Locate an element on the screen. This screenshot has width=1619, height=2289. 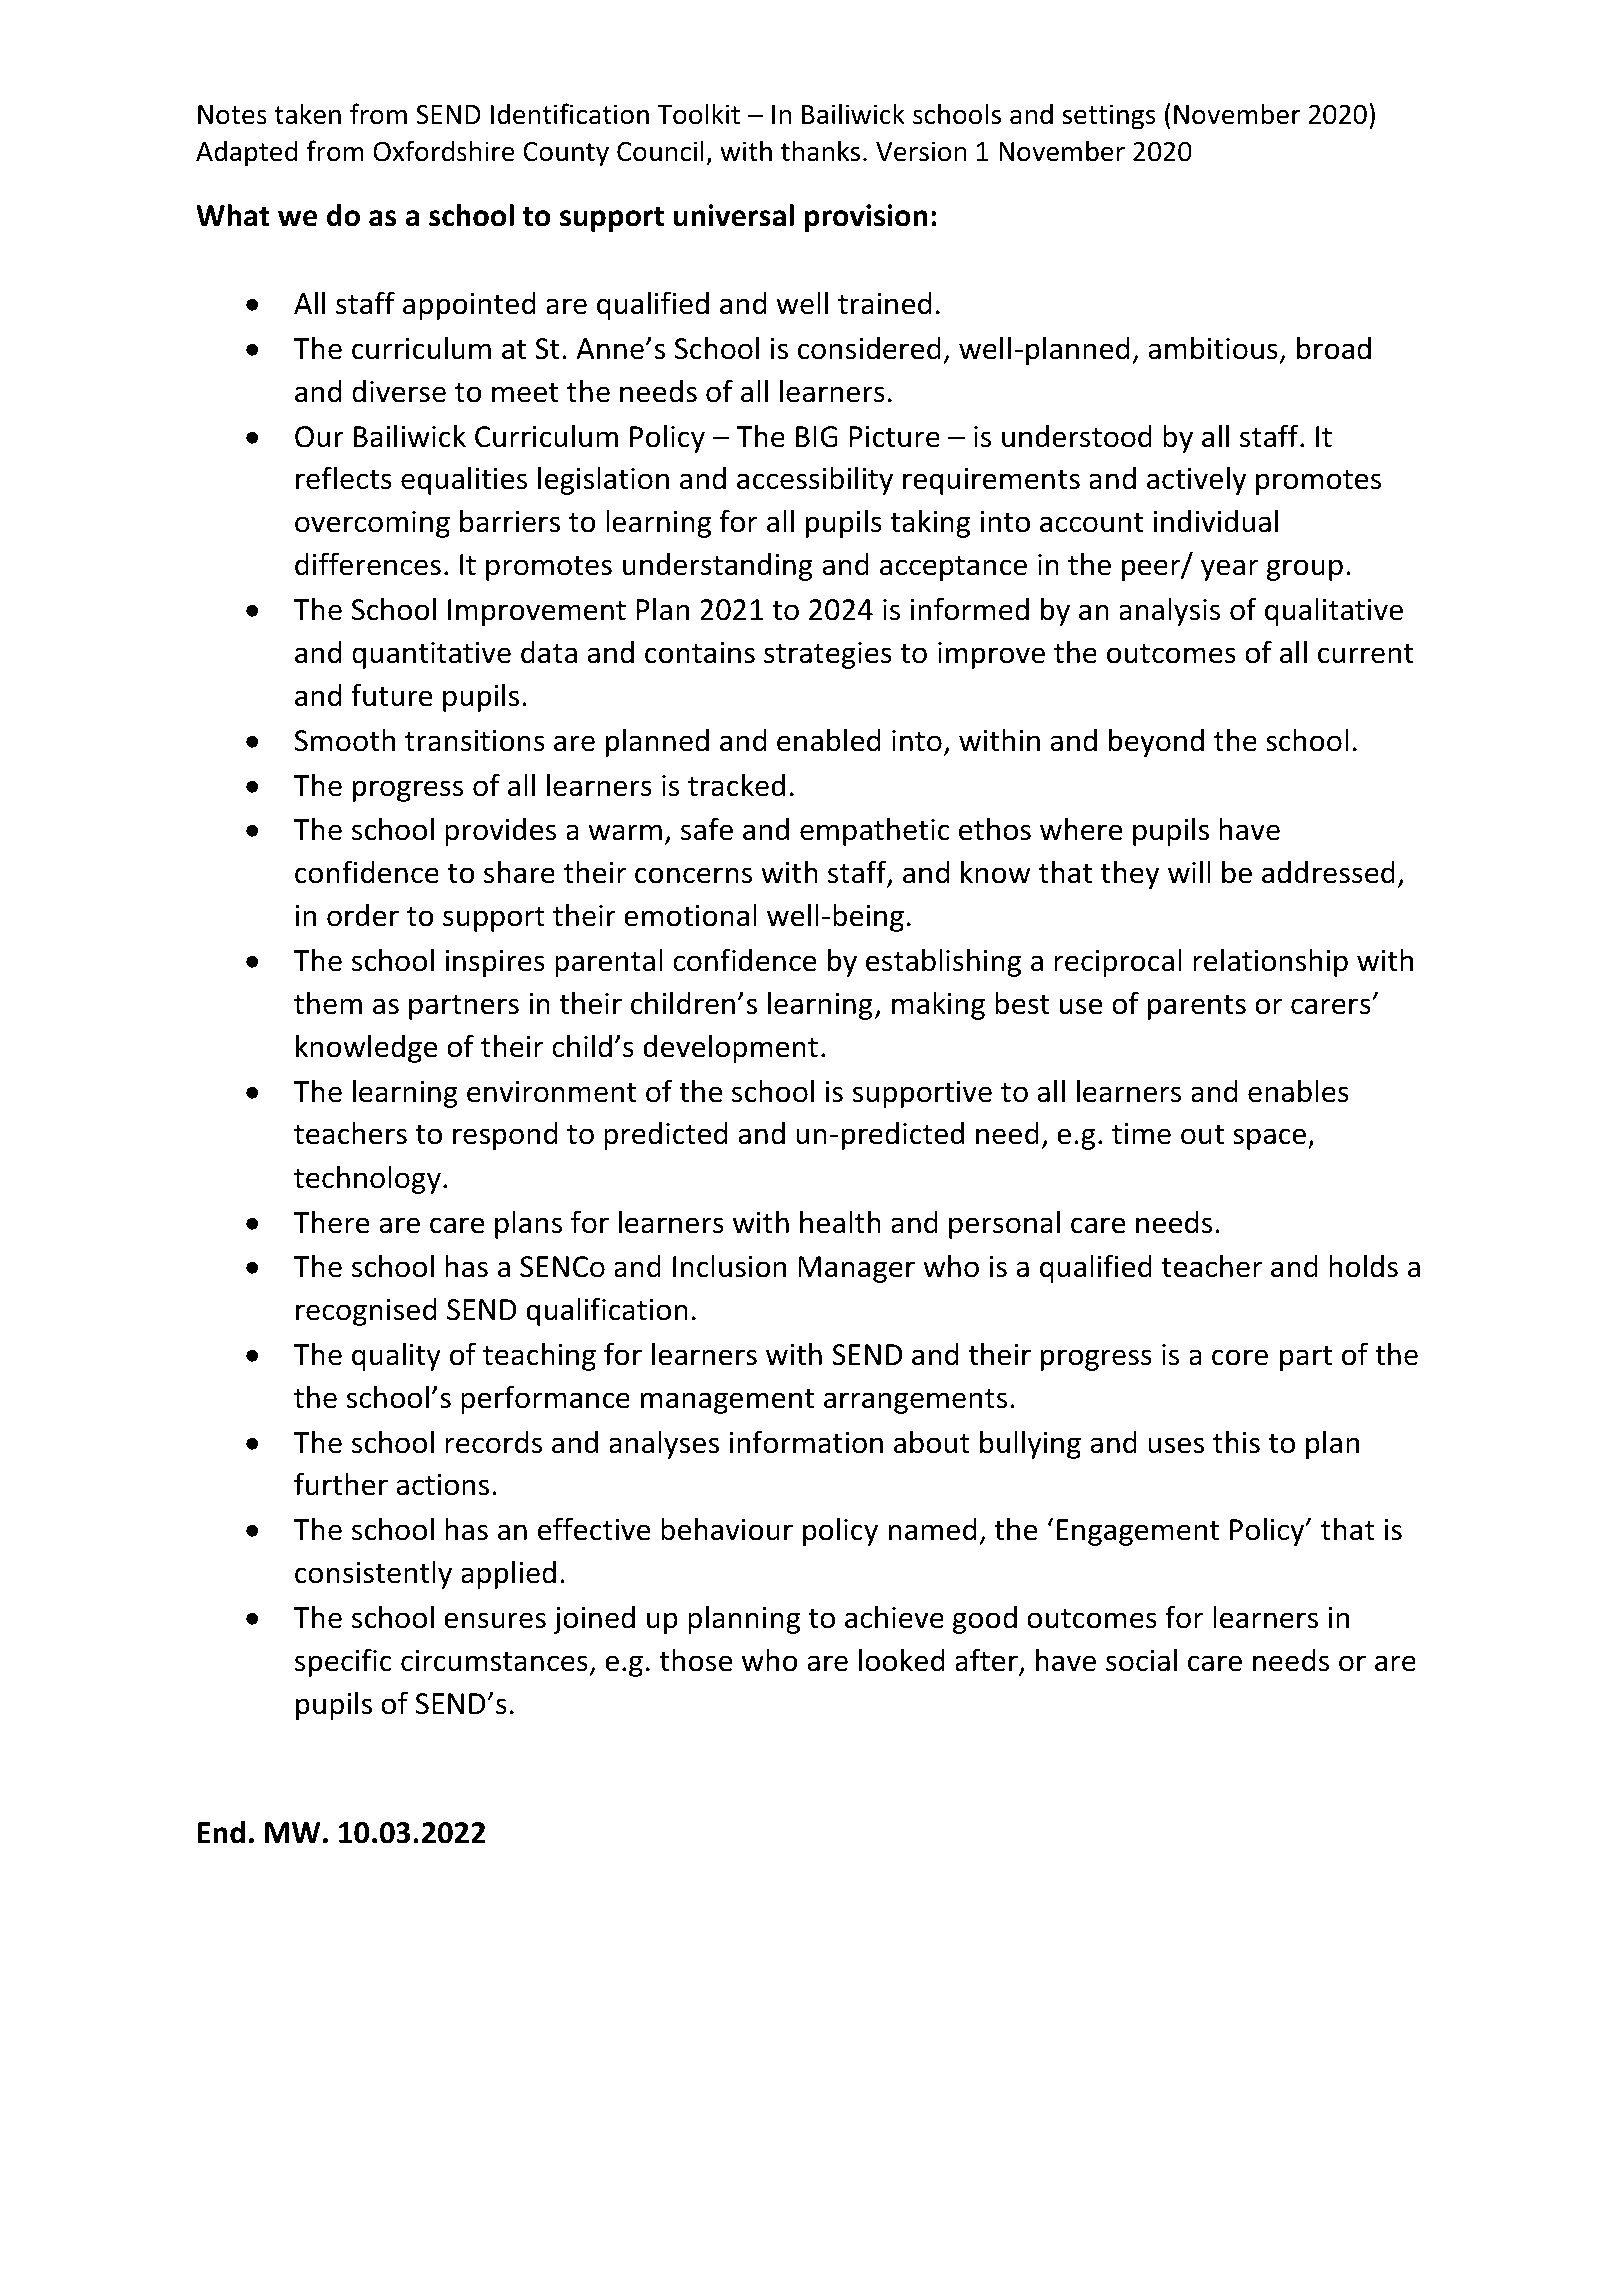
actively is located at coordinates (1196, 481).
